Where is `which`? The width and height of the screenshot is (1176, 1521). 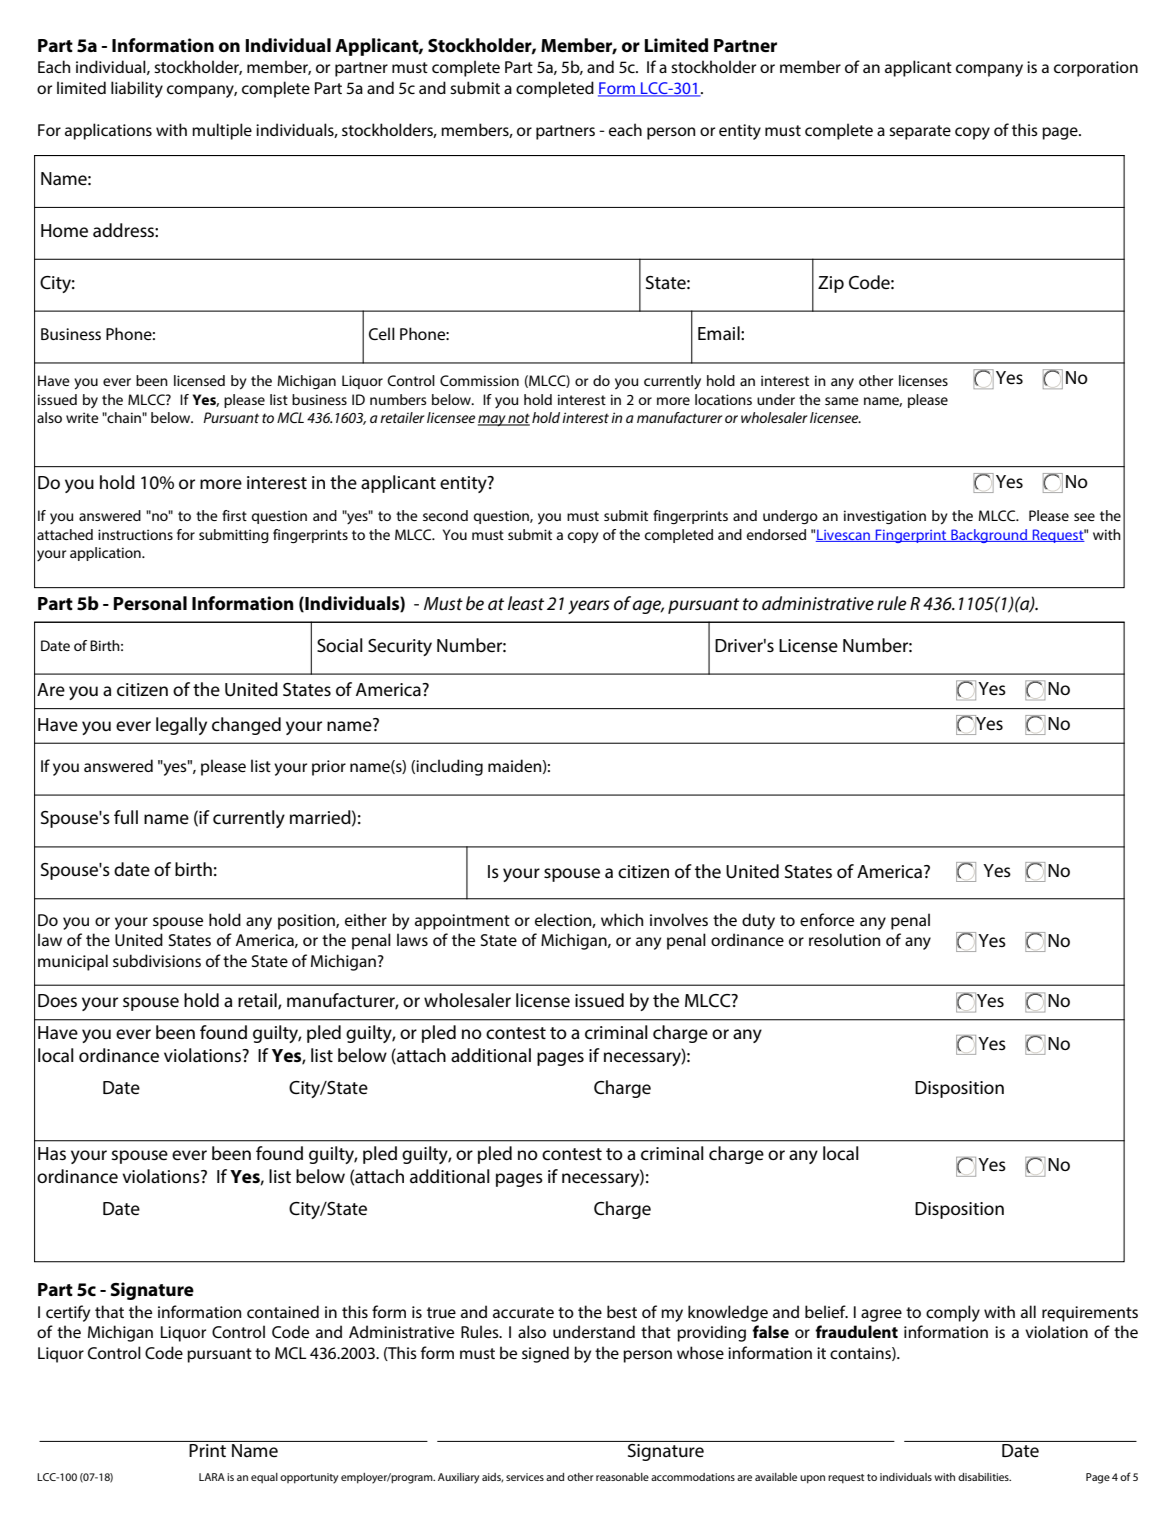 which is located at coordinates (622, 919).
